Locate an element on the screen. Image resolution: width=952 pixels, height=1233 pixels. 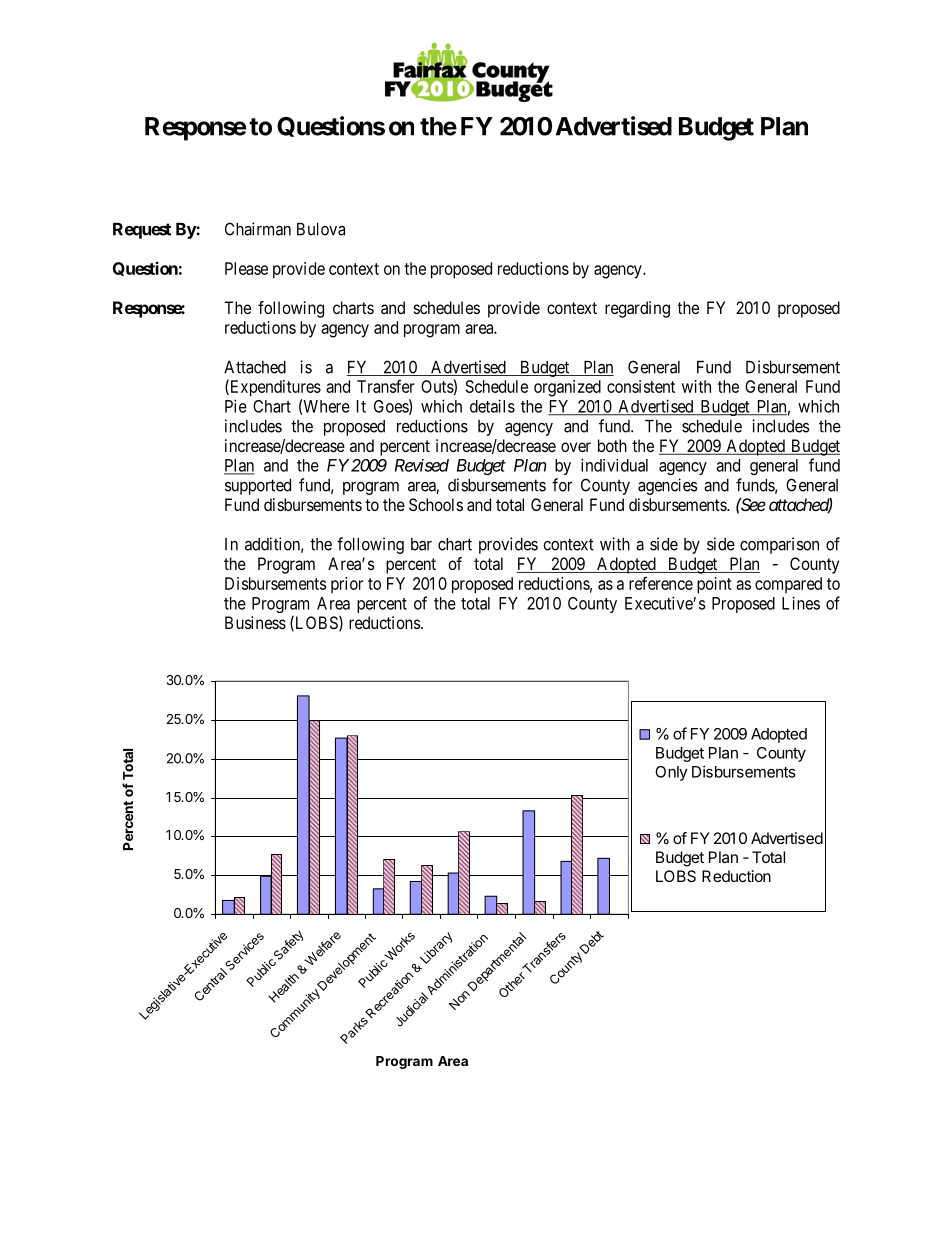
regarding is located at coordinates (637, 309).
